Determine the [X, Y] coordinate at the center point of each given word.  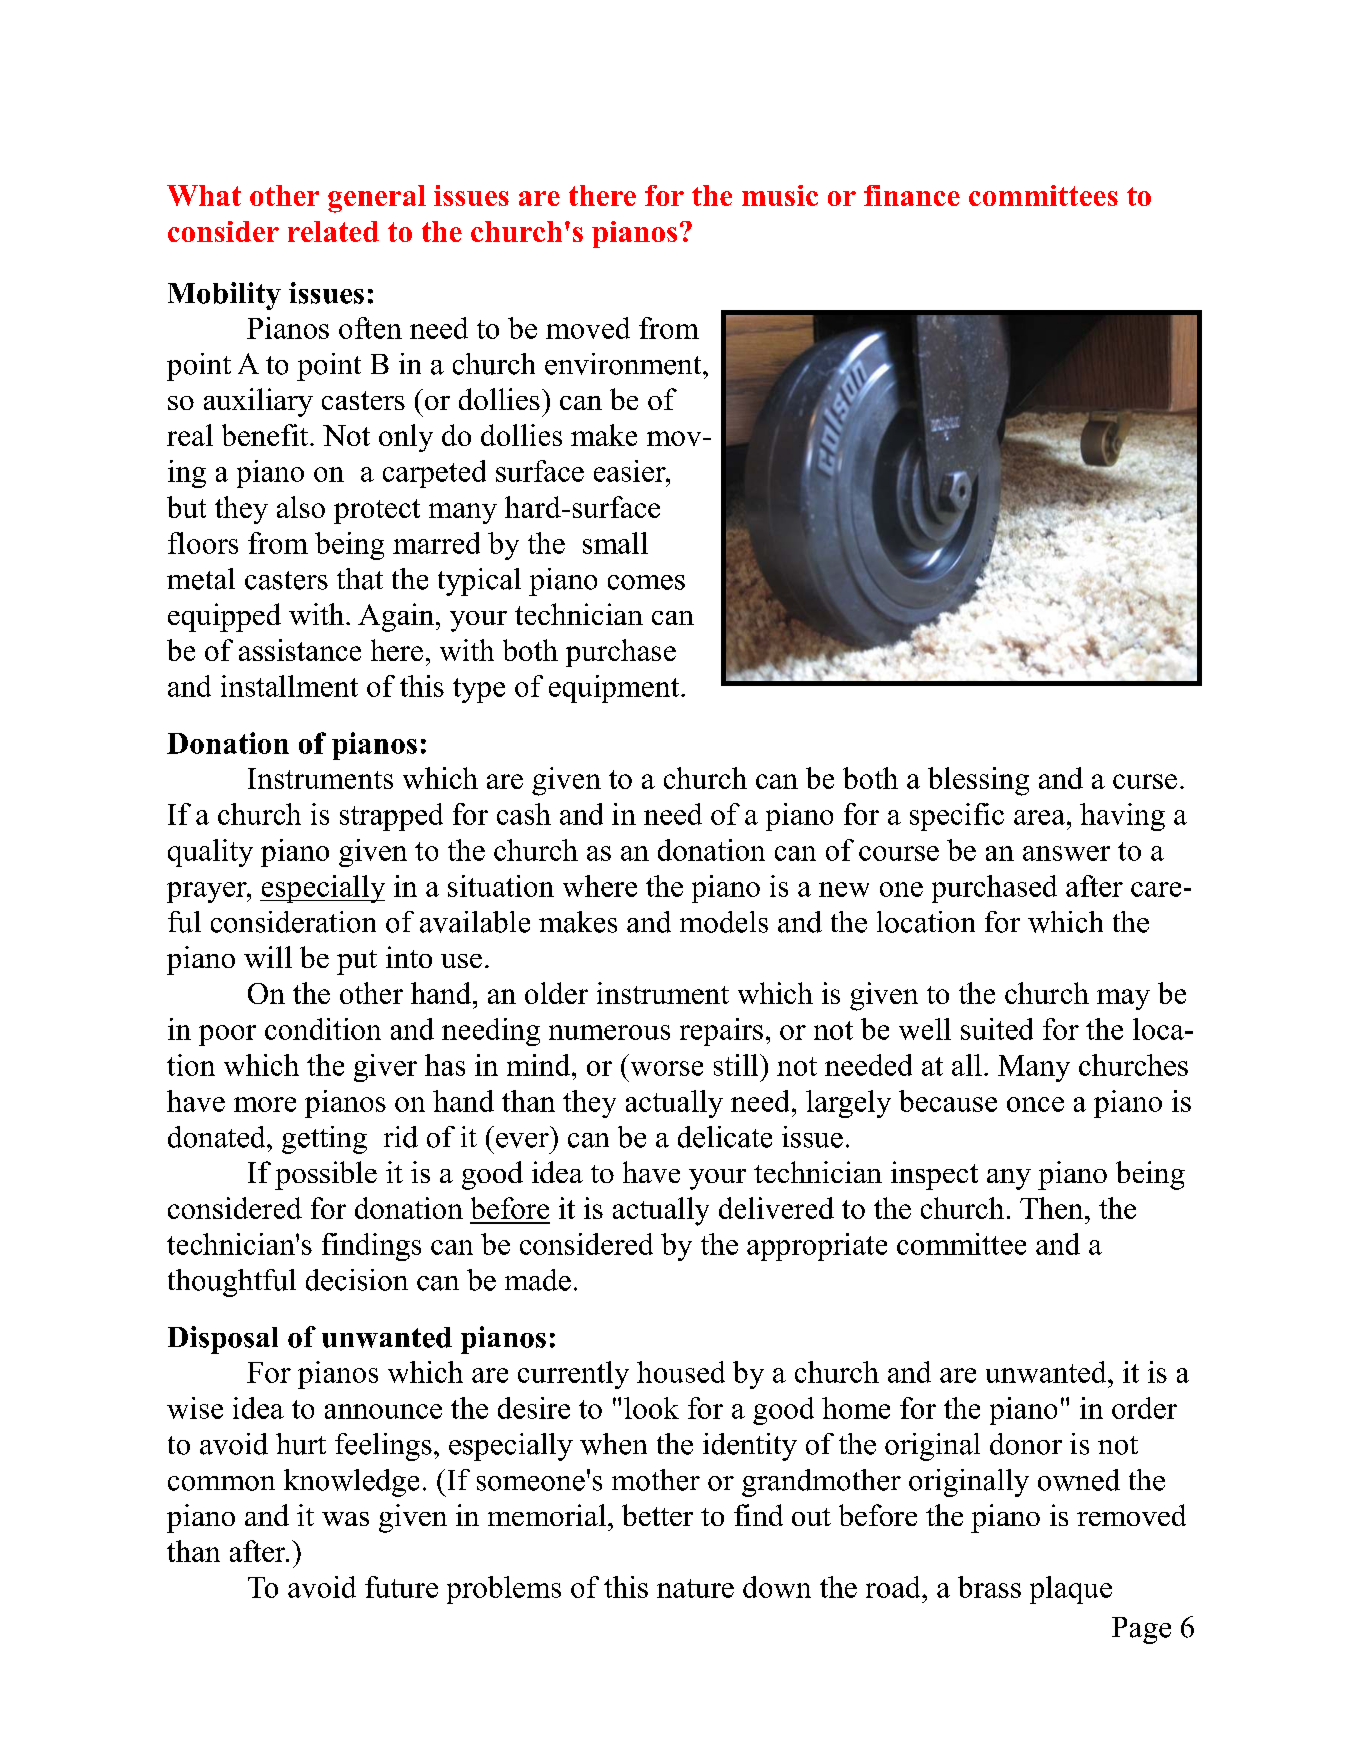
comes [646, 582]
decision [357, 1280]
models [724, 922]
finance [912, 195]
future [401, 1587]
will [268, 957]
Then [1053, 1208]
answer [1066, 853]
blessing [978, 781]
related [333, 231]
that [360, 579]
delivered [776, 1208]
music [780, 195]
